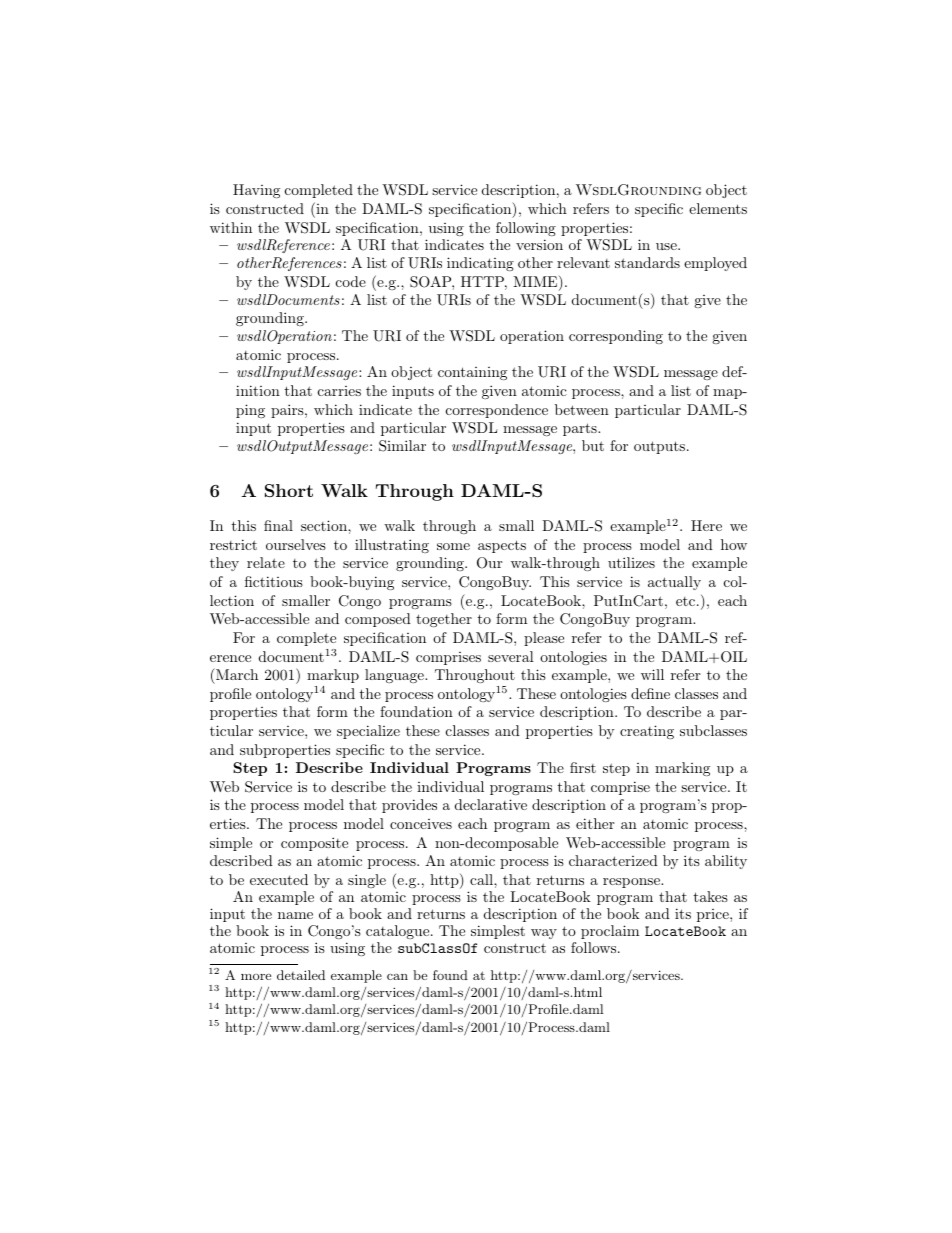 Image resolution: width=952 pixels, height=1233 pixels. Describe the element at coordinates (274, 581) in the document. I see `fictitious` at that location.
